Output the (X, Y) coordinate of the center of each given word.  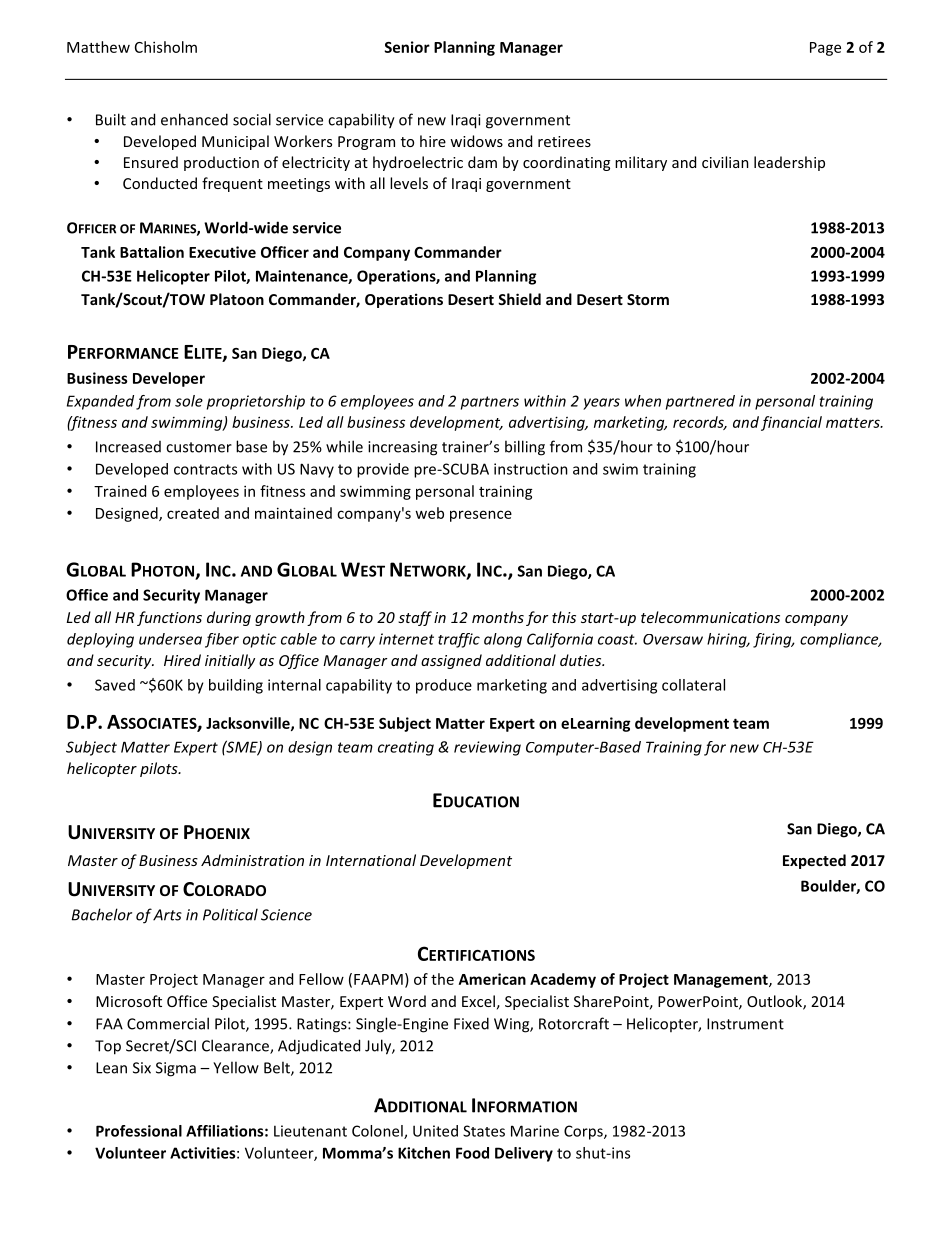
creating (406, 748)
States (484, 1131)
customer (199, 447)
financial (791, 423)
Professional (139, 1131)
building (236, 686)
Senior (407, 47)
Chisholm (166, 47)
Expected (814, 861)
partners (490, 403)
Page (825, 49)
